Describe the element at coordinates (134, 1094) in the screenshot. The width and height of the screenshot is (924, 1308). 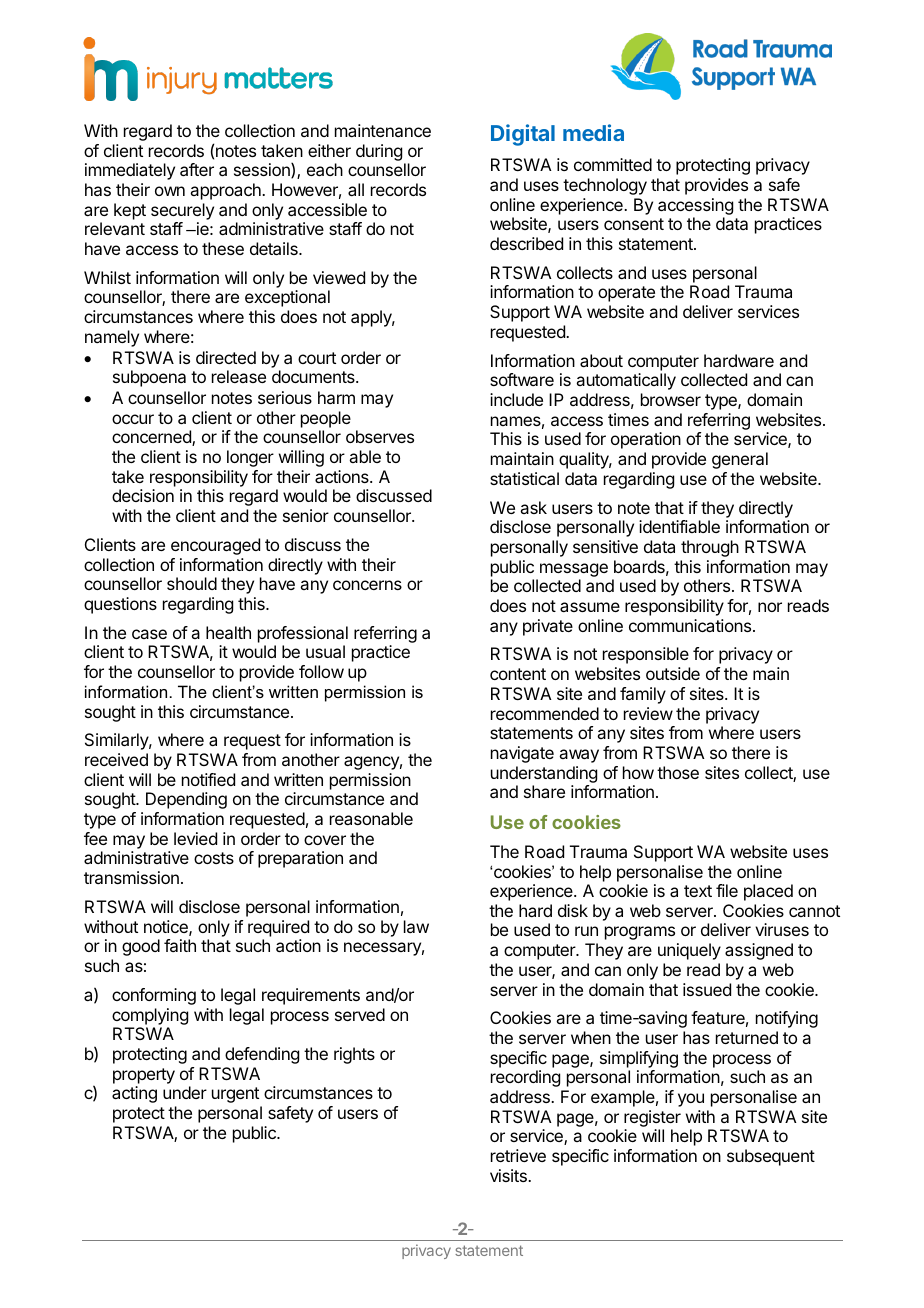
I see `acting` at that location.
